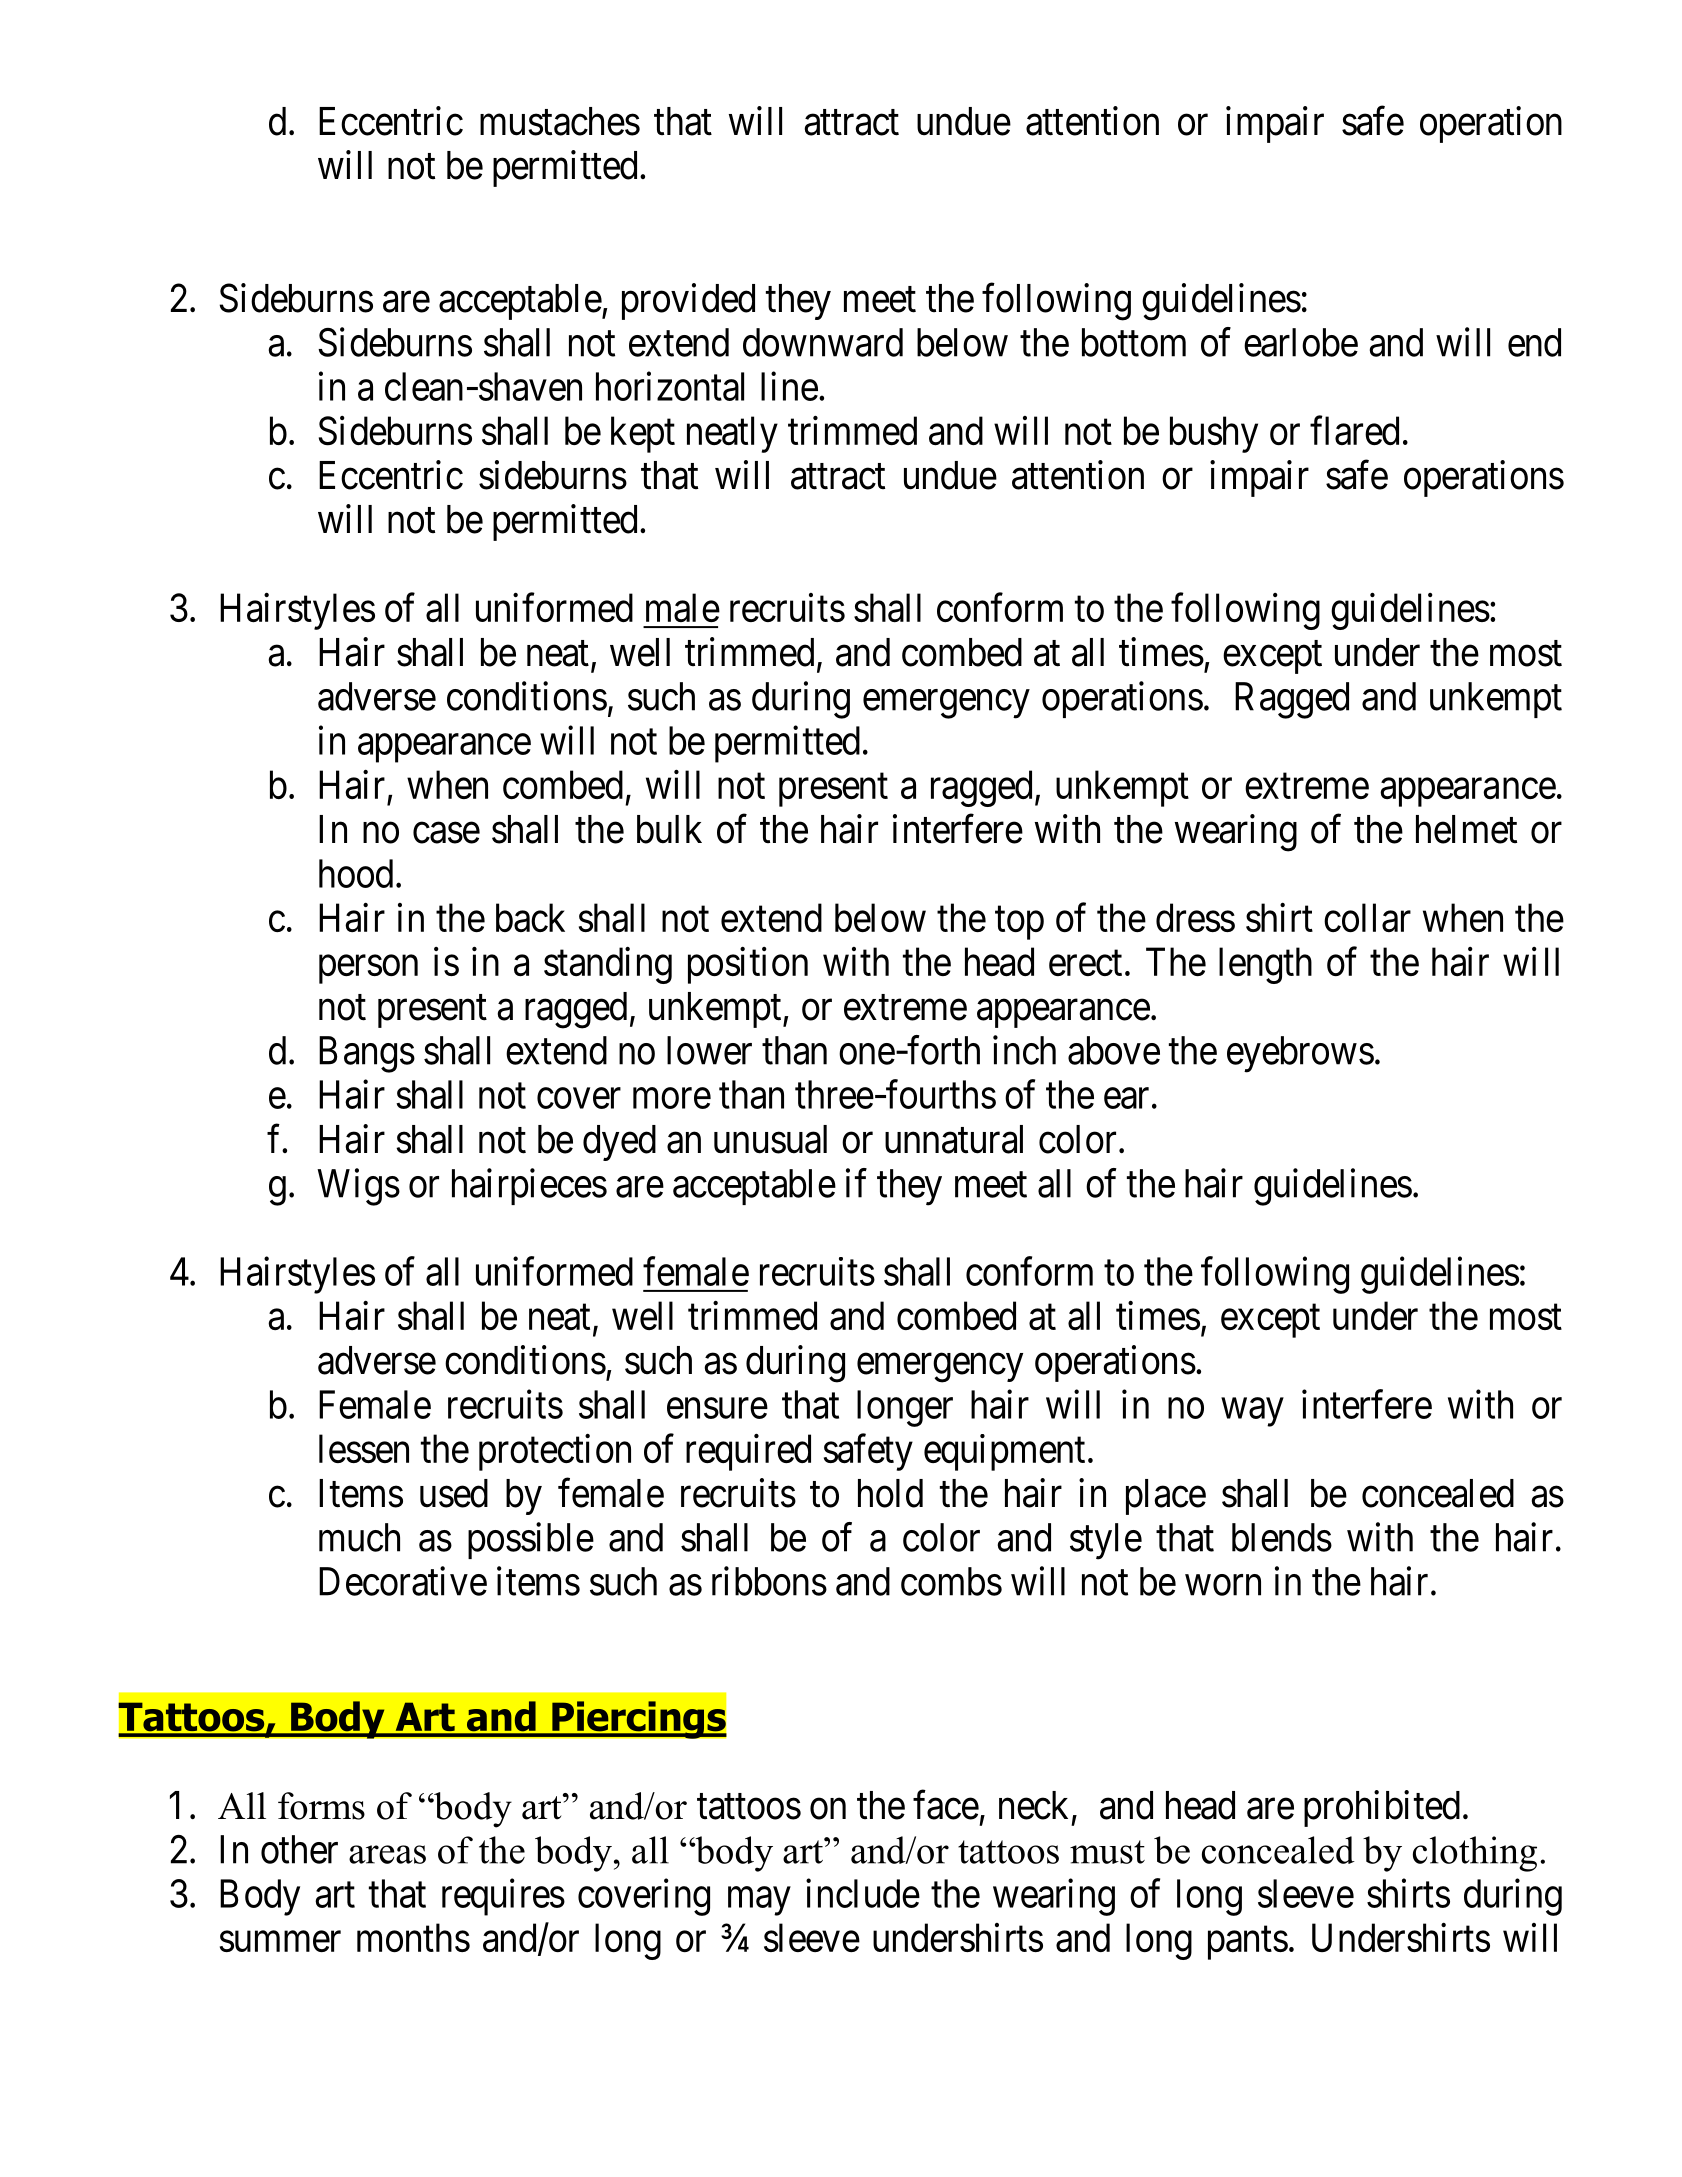 The image size is (1682, 2177). I want to click on downward, so click(823, 342).
